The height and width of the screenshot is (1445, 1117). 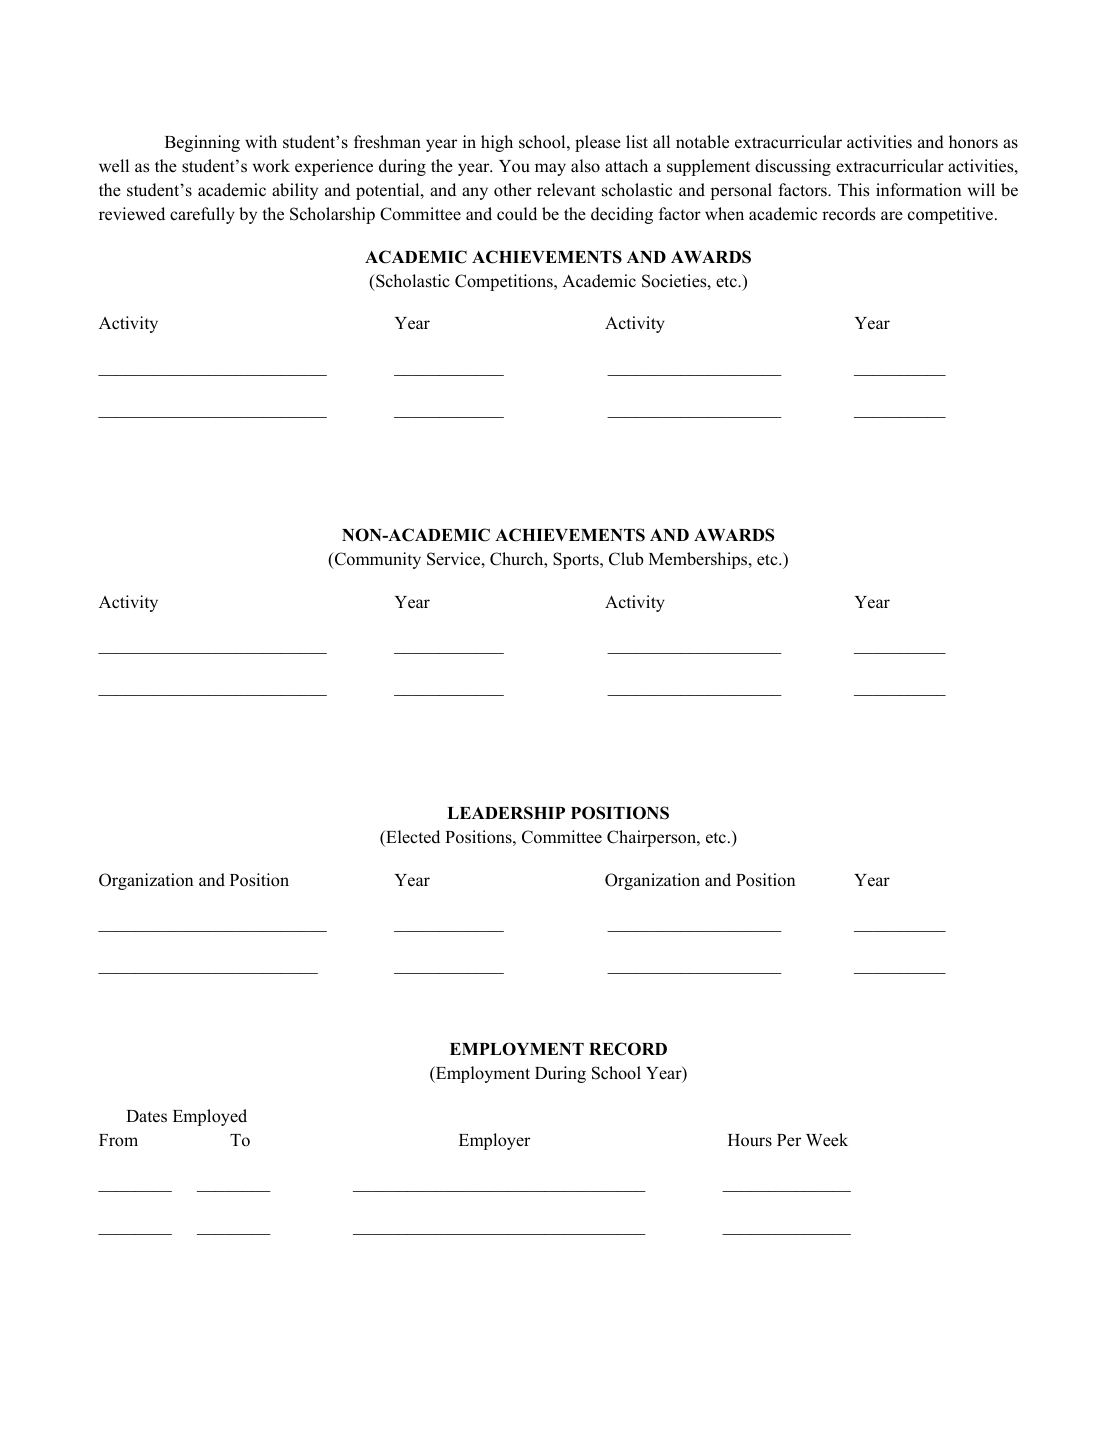 I want to click on This, so click(x=853, y=190).
